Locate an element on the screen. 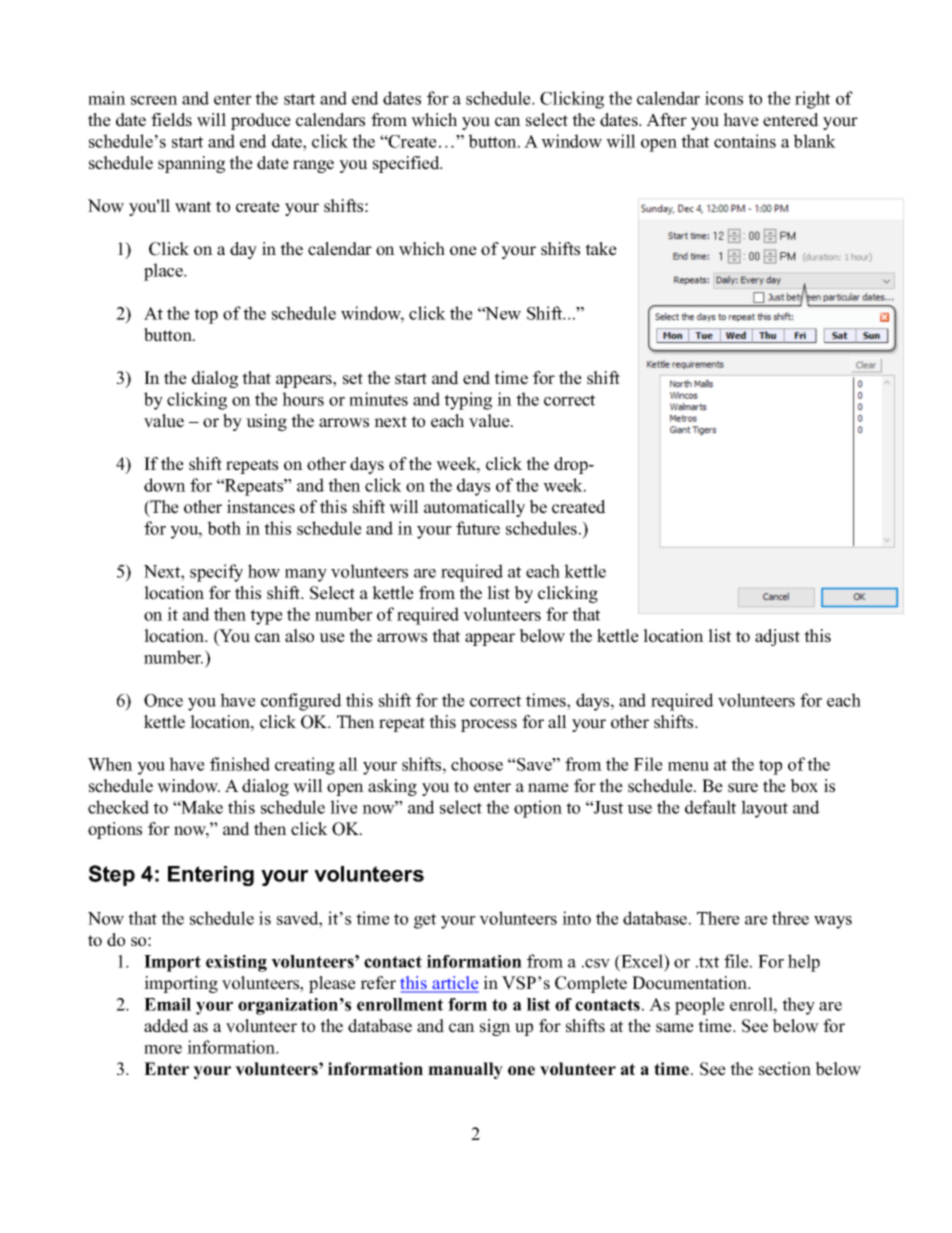 The image size is (952, 1233). menu is located at coordinates (688, 766).
